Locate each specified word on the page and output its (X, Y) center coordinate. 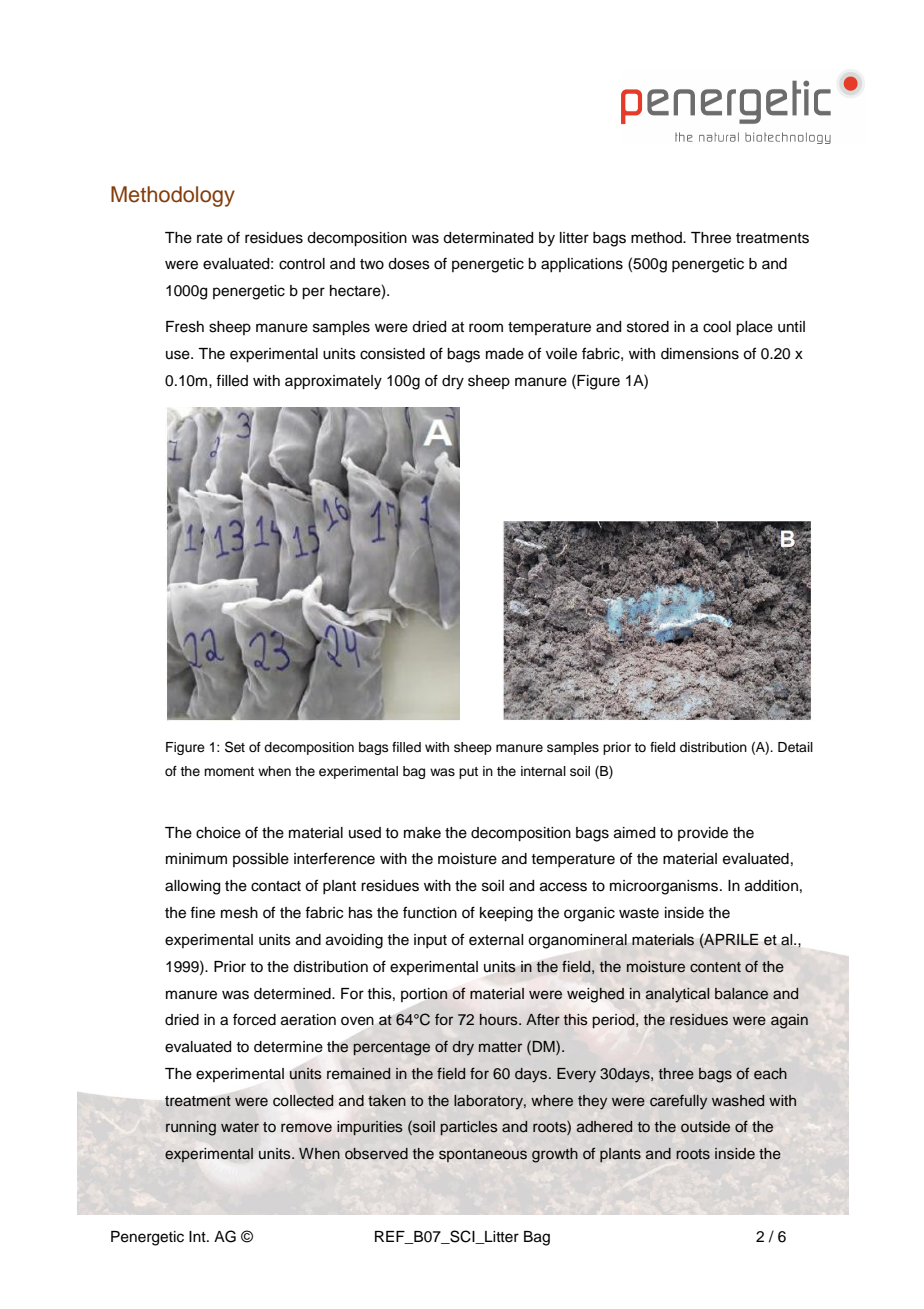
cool (717, 327)
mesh (239, 913)
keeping (506, 914)
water (240, 1127)
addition (771, 886)
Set (235, 747)
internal (543, 771)
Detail (795, 747)
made (505, 354)
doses (409, 264)
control (302, 264)
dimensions (700, 354)
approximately (333, 382)
